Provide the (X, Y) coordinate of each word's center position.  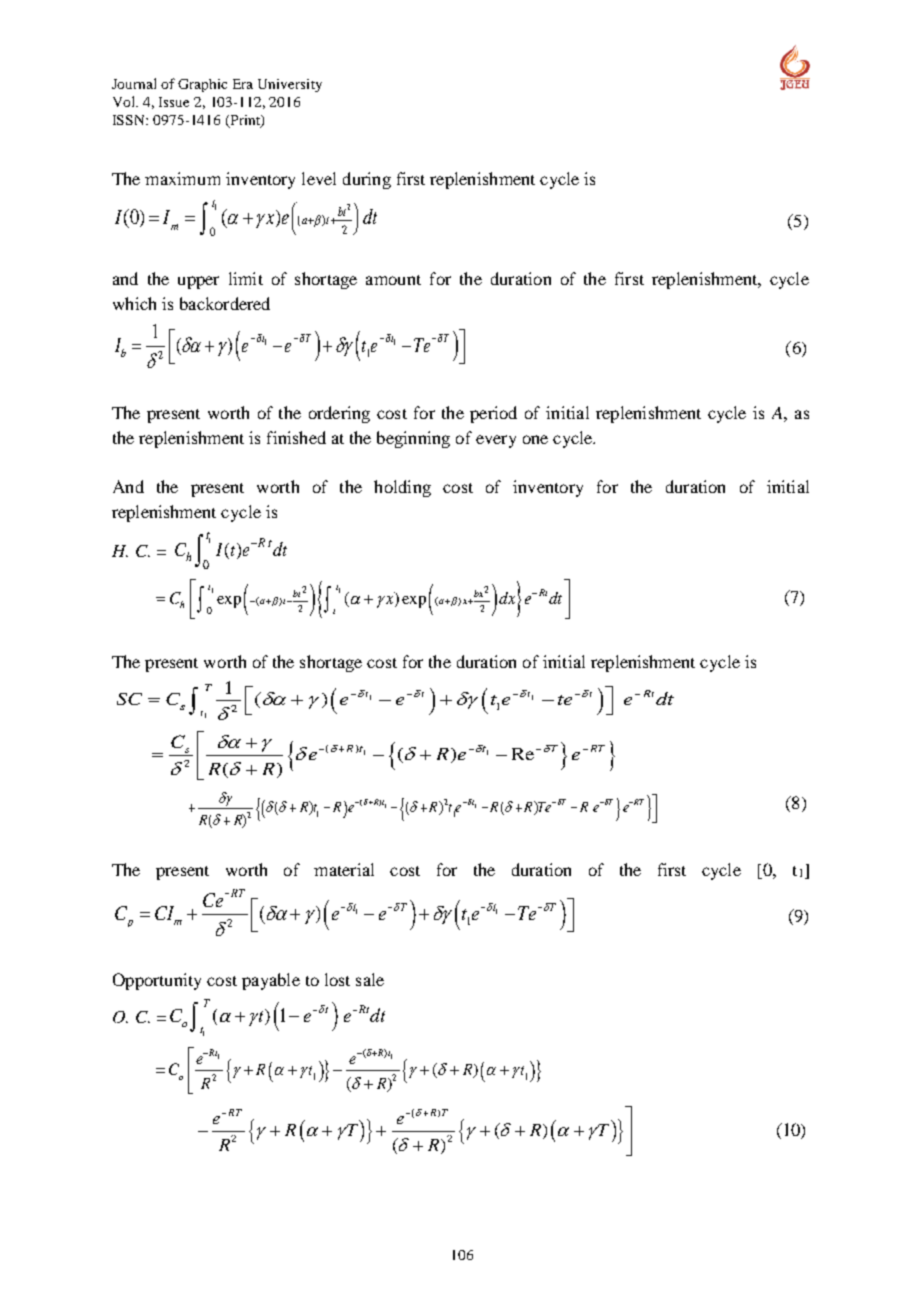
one (535, 439)
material (344, 869)
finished (296, 437)
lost (337, 979)
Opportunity (157, 981)
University (290, 85)
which (134, 303)
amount (393, 280)
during (367, 180)
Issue (174, 102)
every (496, 441)
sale (370, 979)
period (493, 414)
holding (402, 488)
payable (271, 981)
